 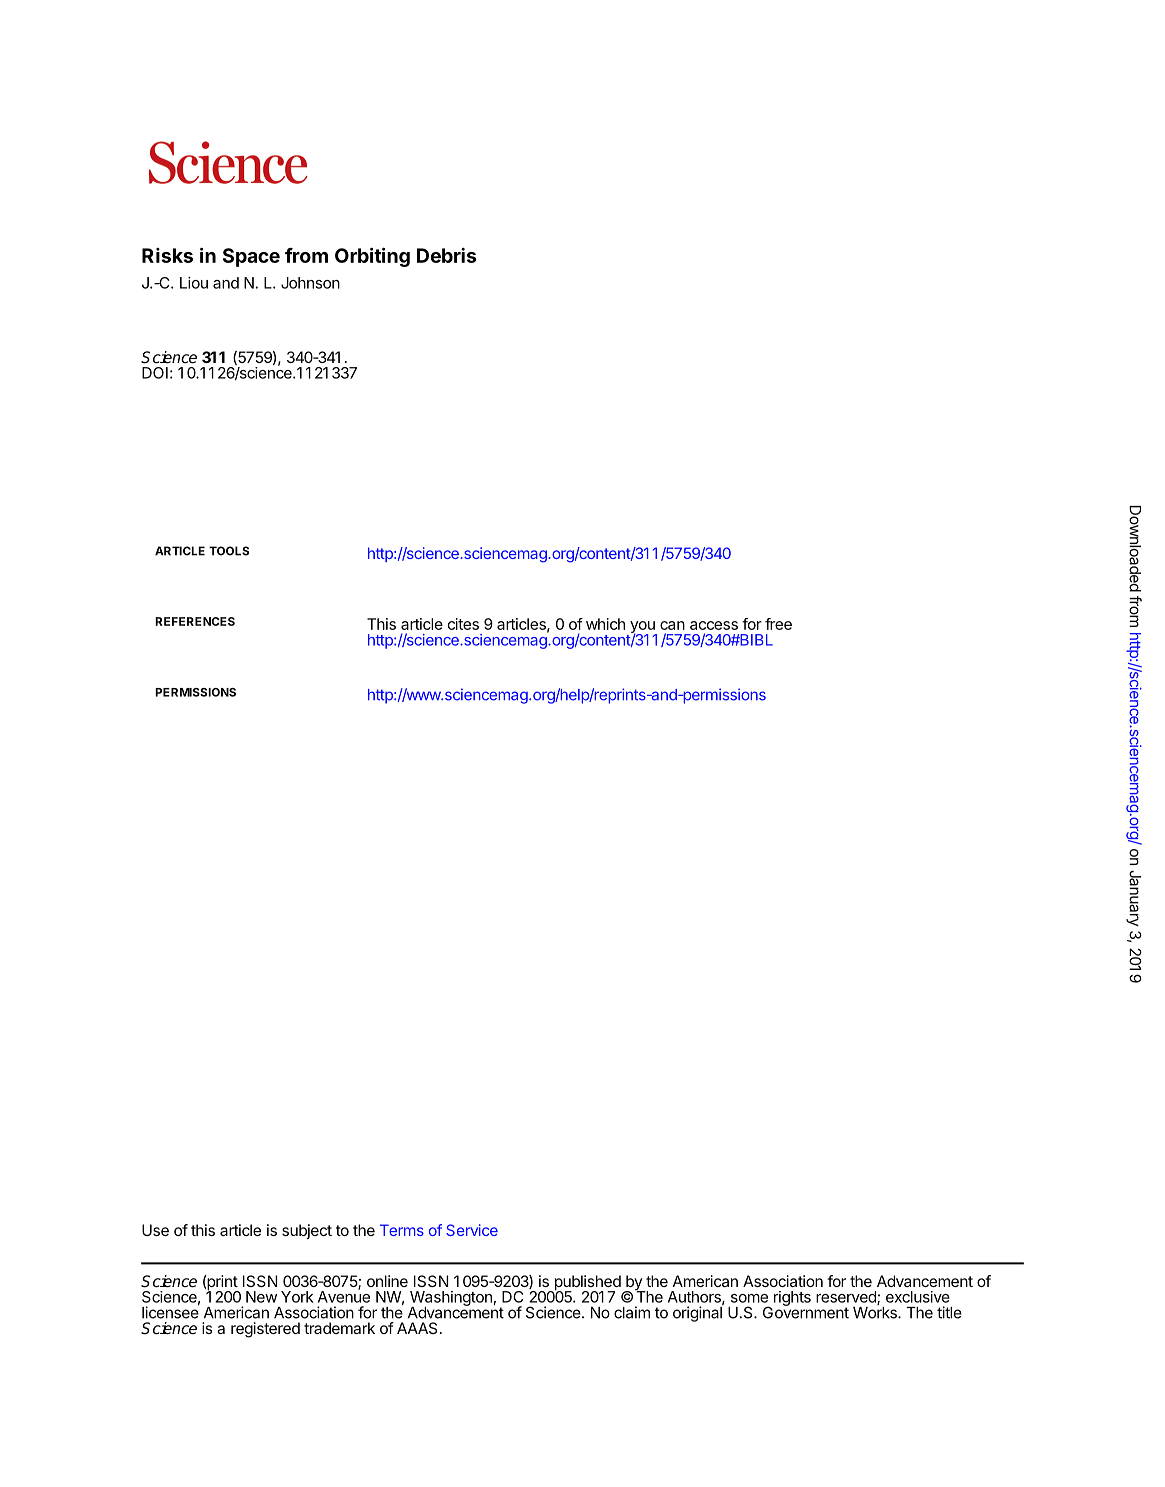 I want to click on which, so click(x=605, y=624).
